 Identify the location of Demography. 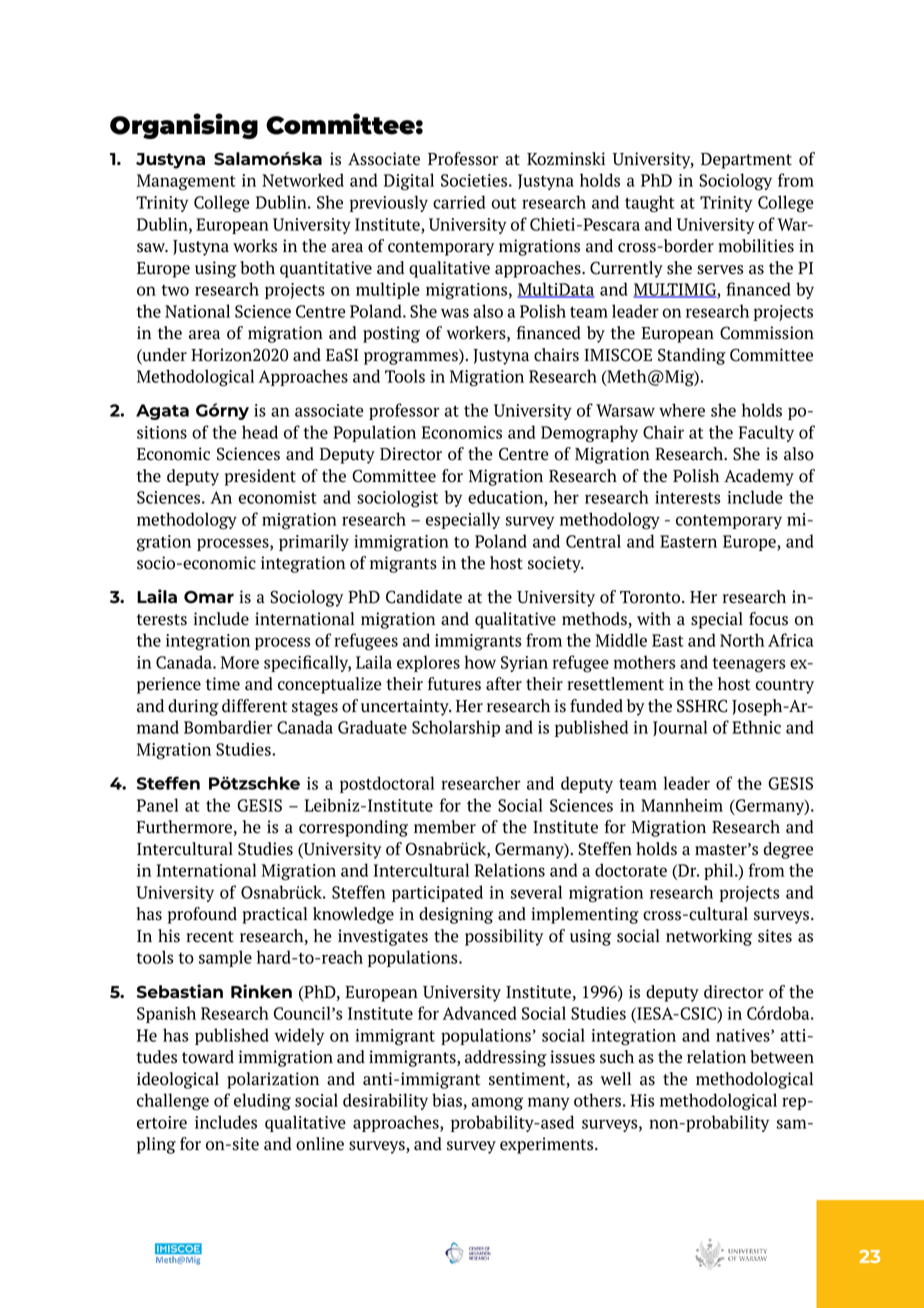
(589, 434).
